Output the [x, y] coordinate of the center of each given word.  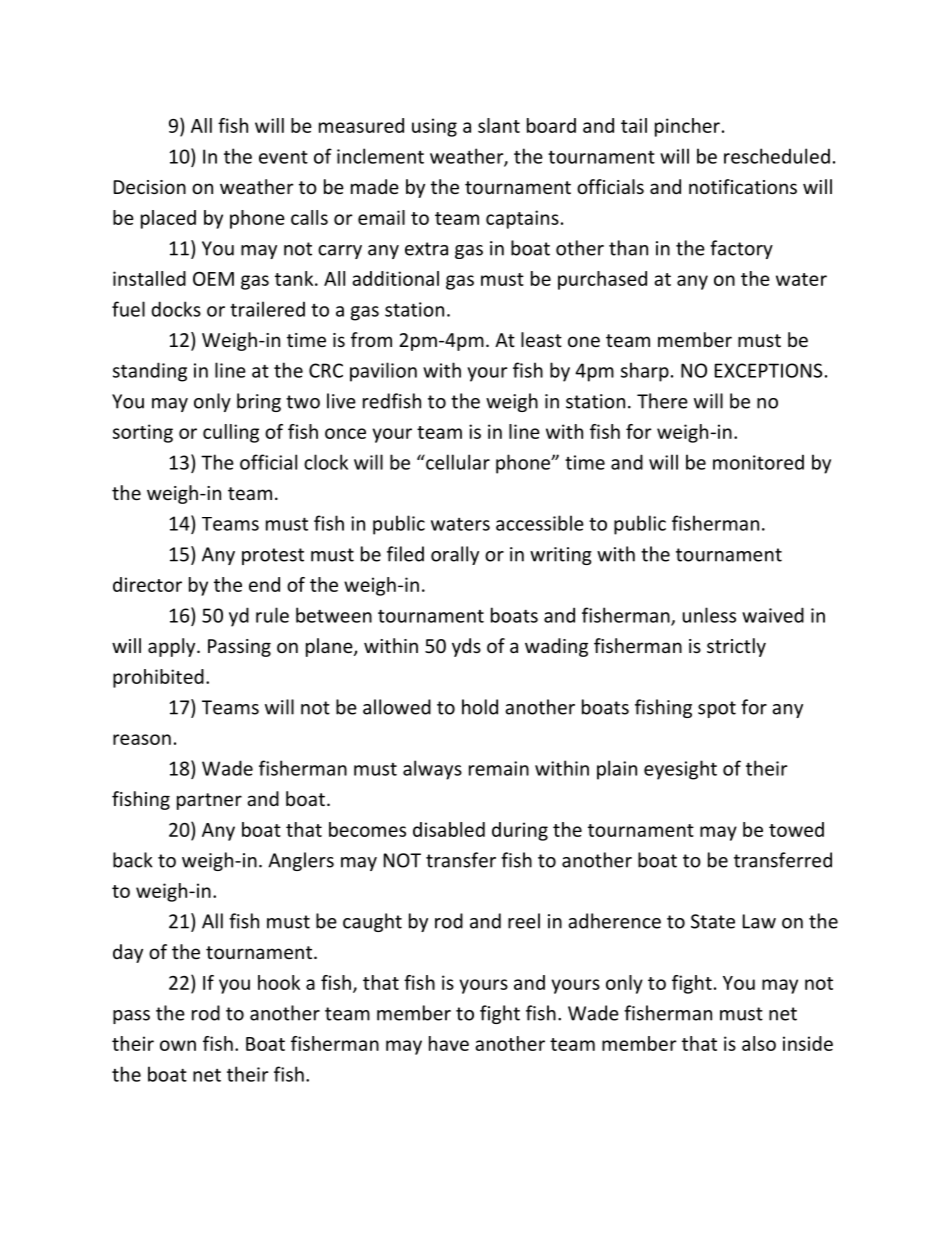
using [434, 127]
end [264, 584]
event [283, 157]
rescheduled [777, 156]
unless [709, 615]
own [178, 1045]
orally [455, 555]
